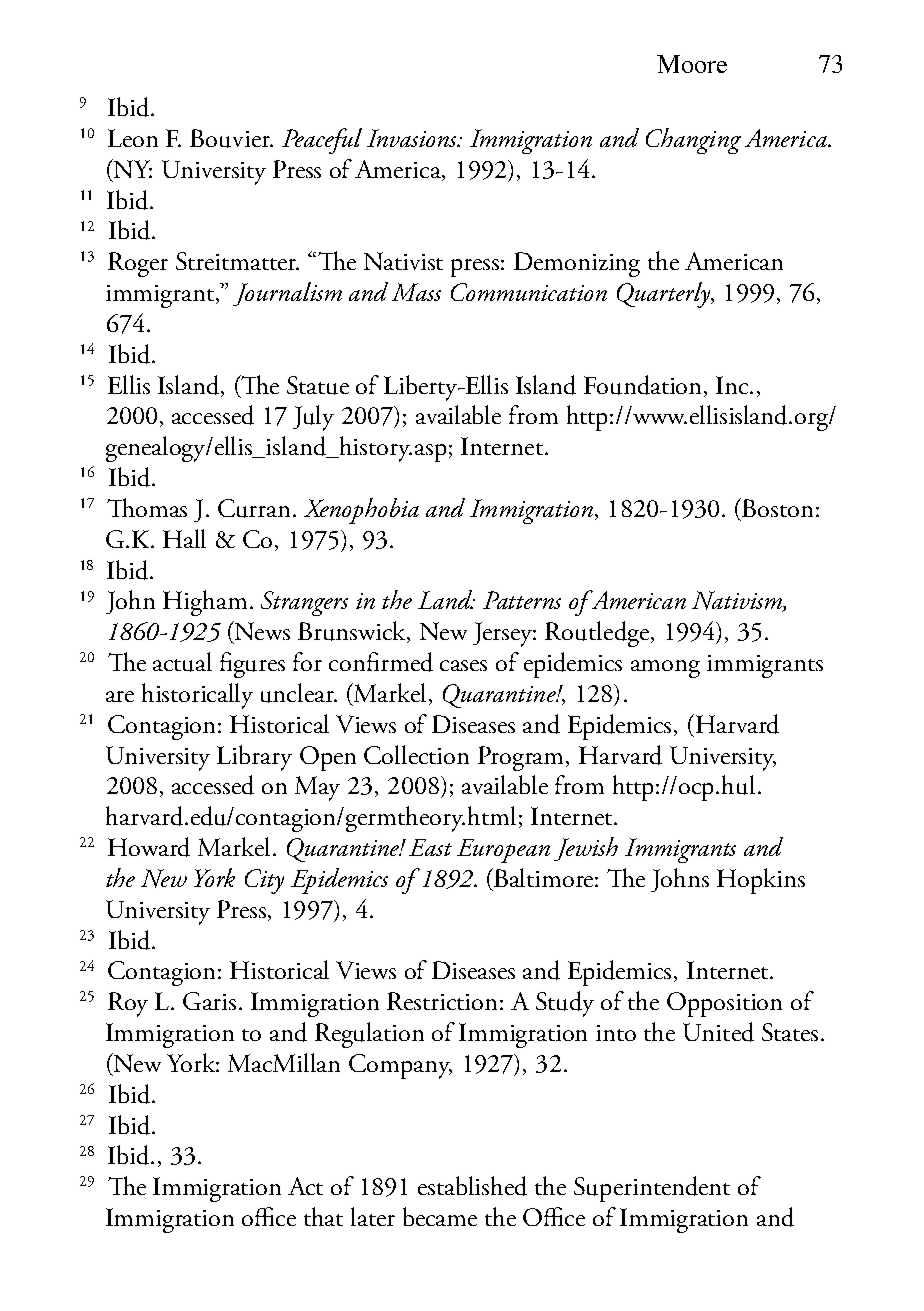  Describe the element at coordinates (361, 511) in the image. I see `Xenophobia` at that location.
